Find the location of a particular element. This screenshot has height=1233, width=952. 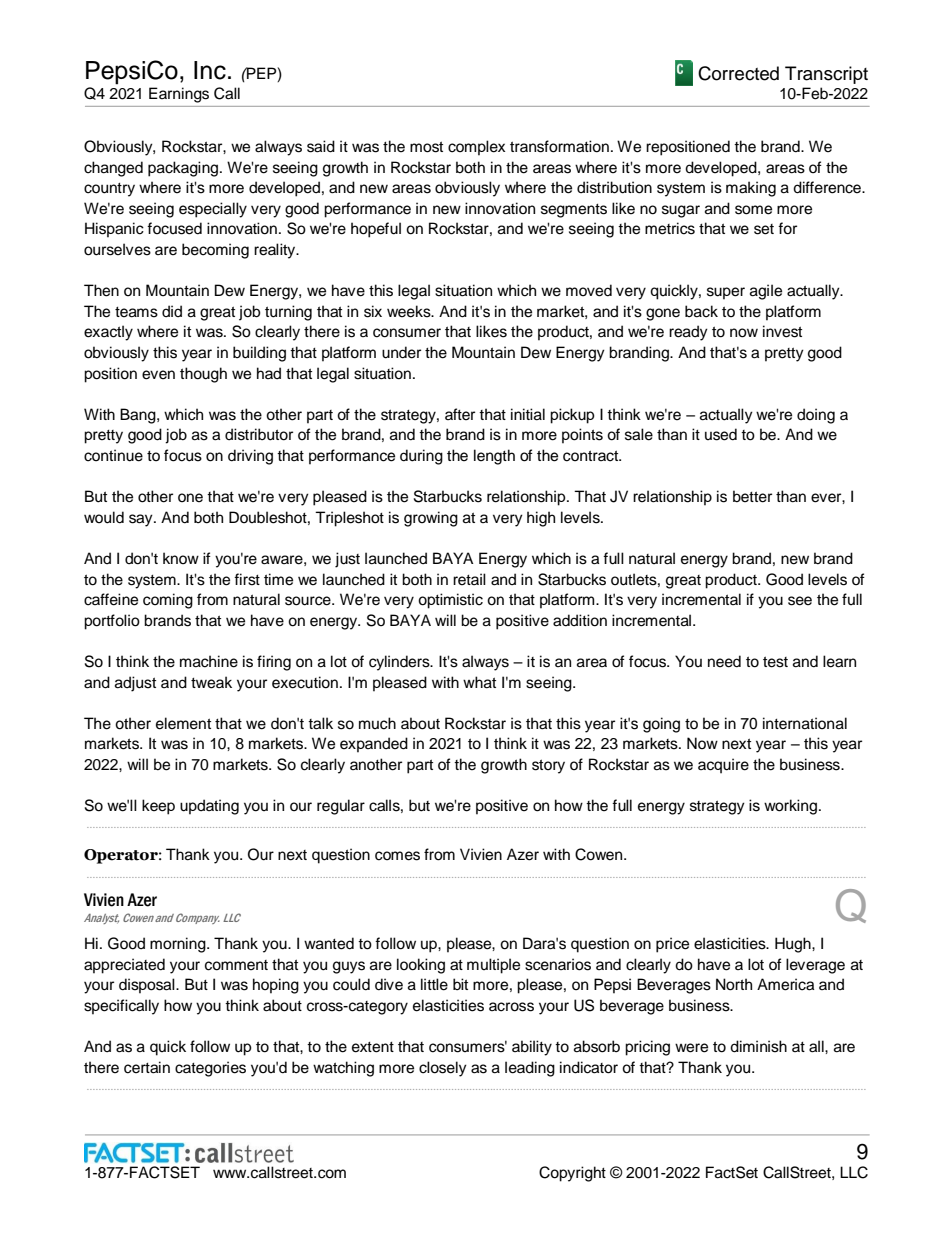

driving is located at coordinates (250, 457).
